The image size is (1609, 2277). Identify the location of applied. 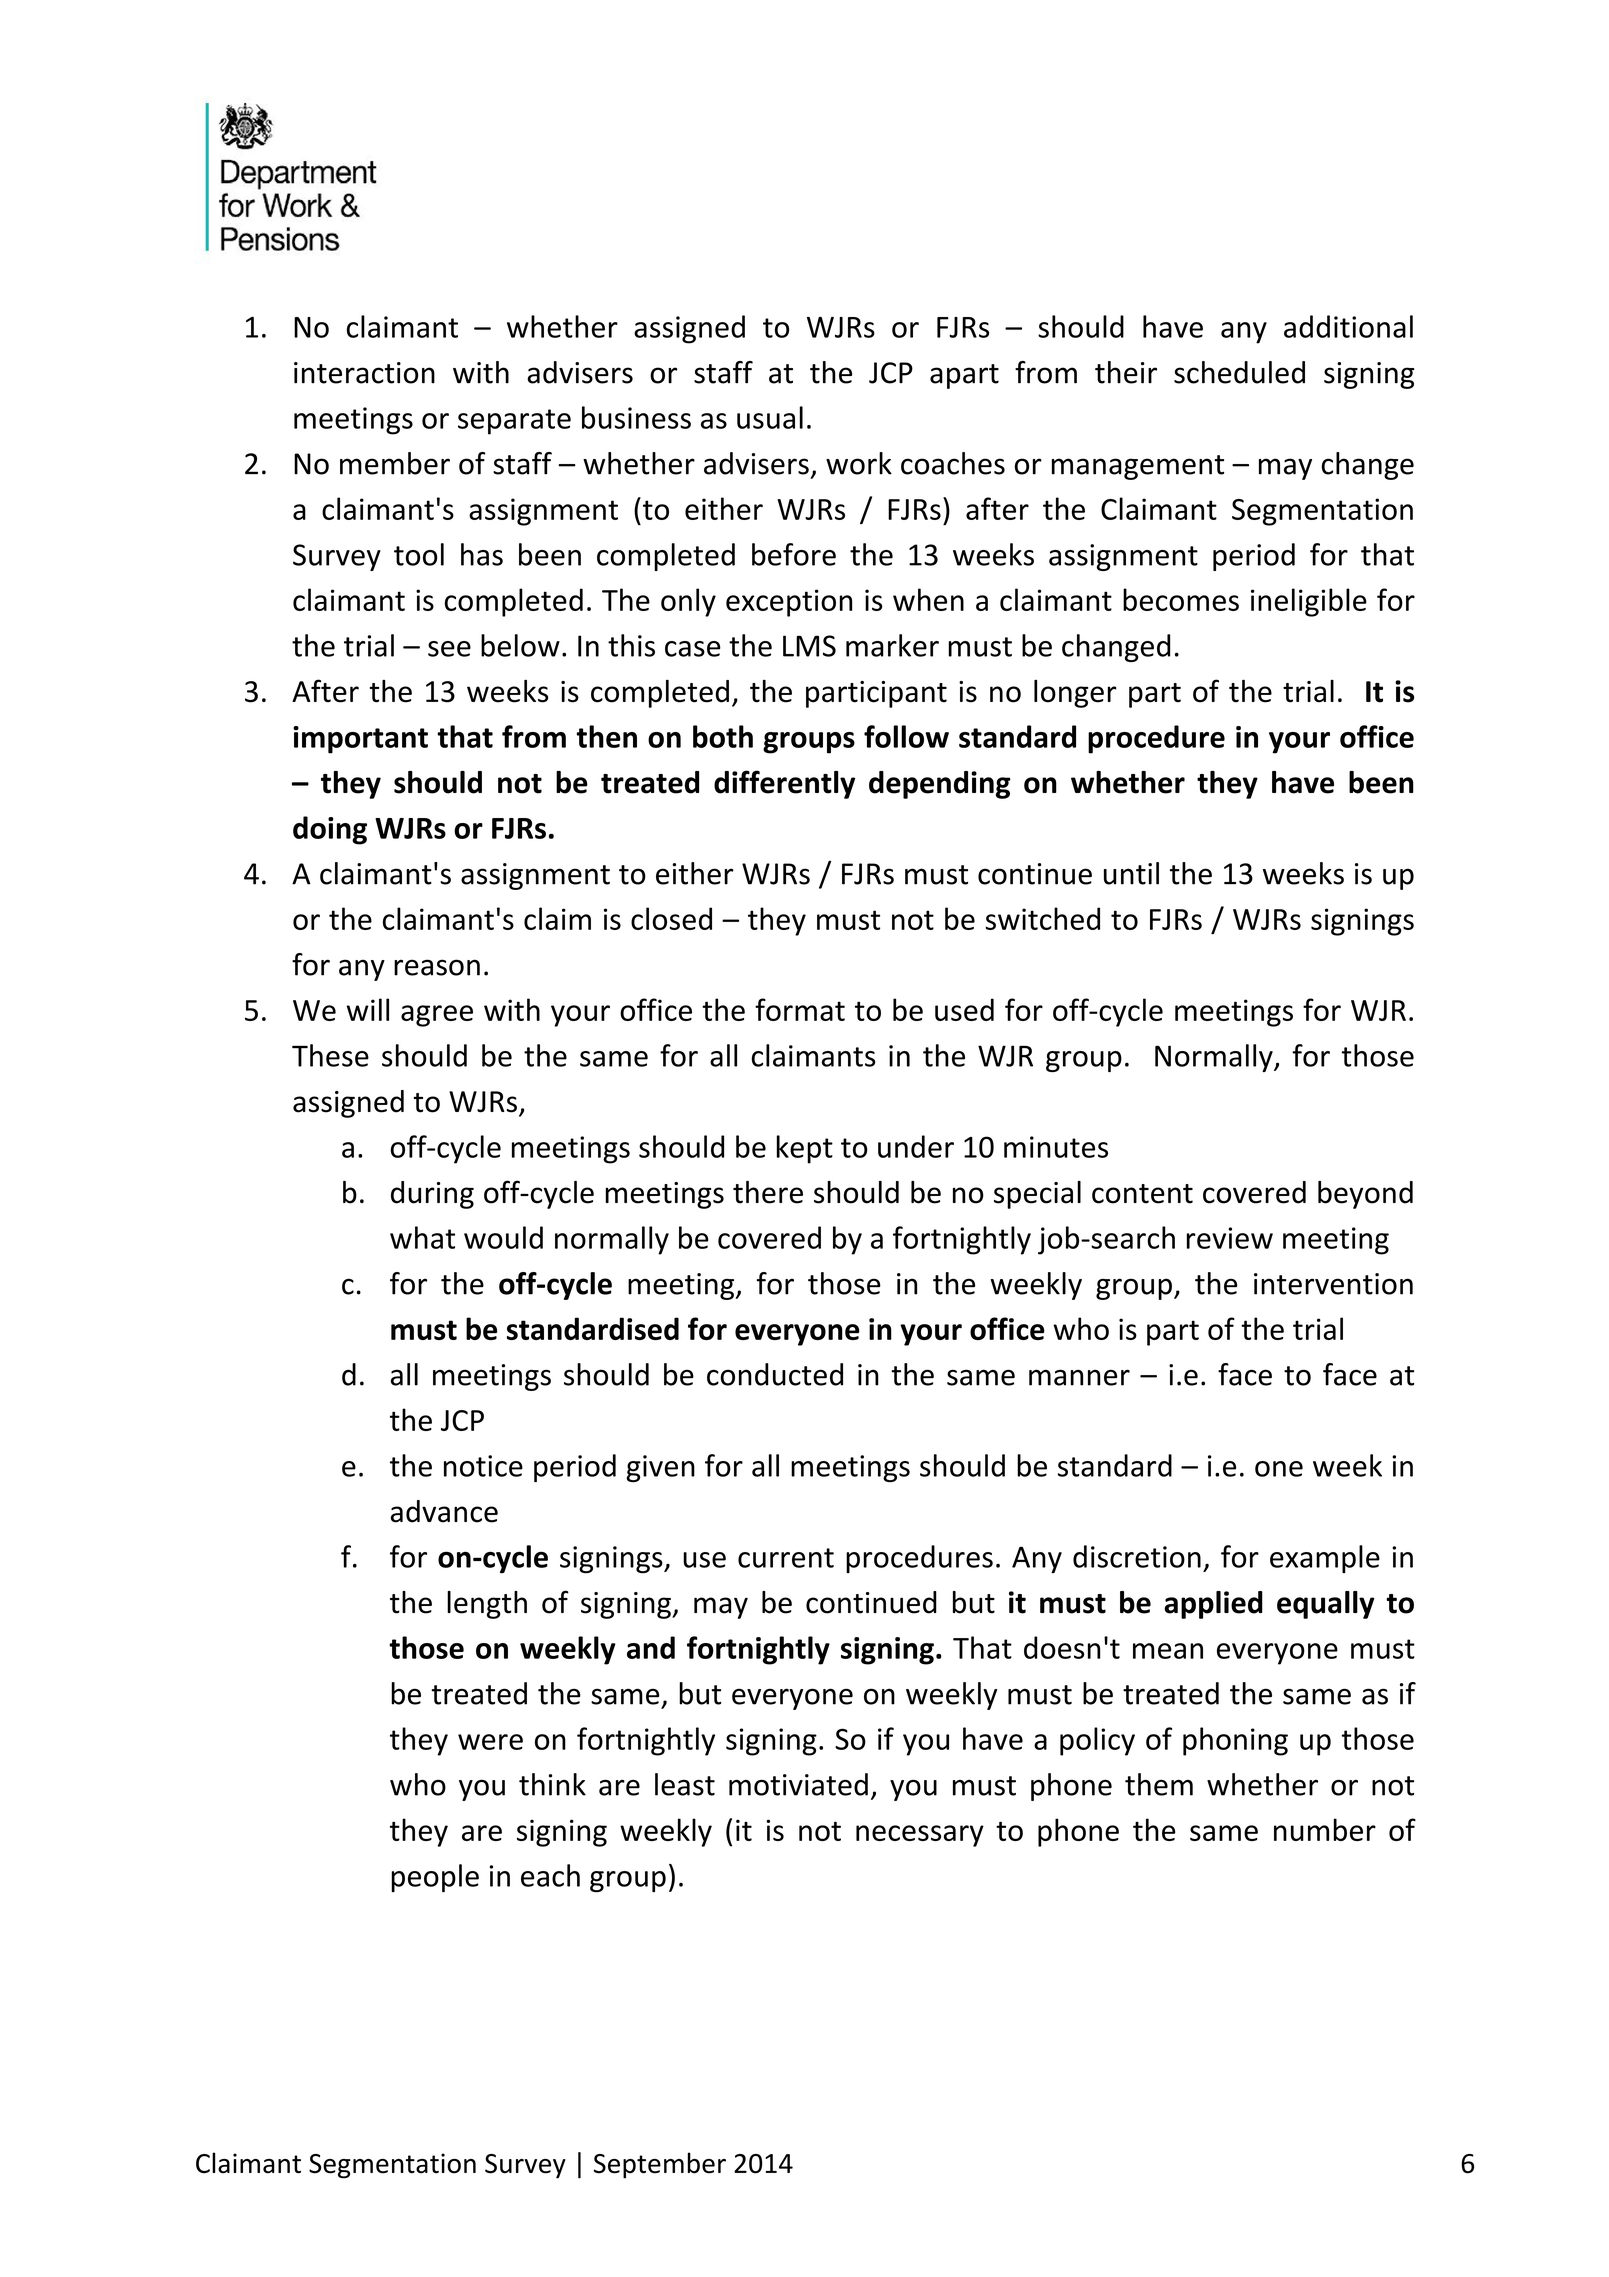
(1213, 1605).
